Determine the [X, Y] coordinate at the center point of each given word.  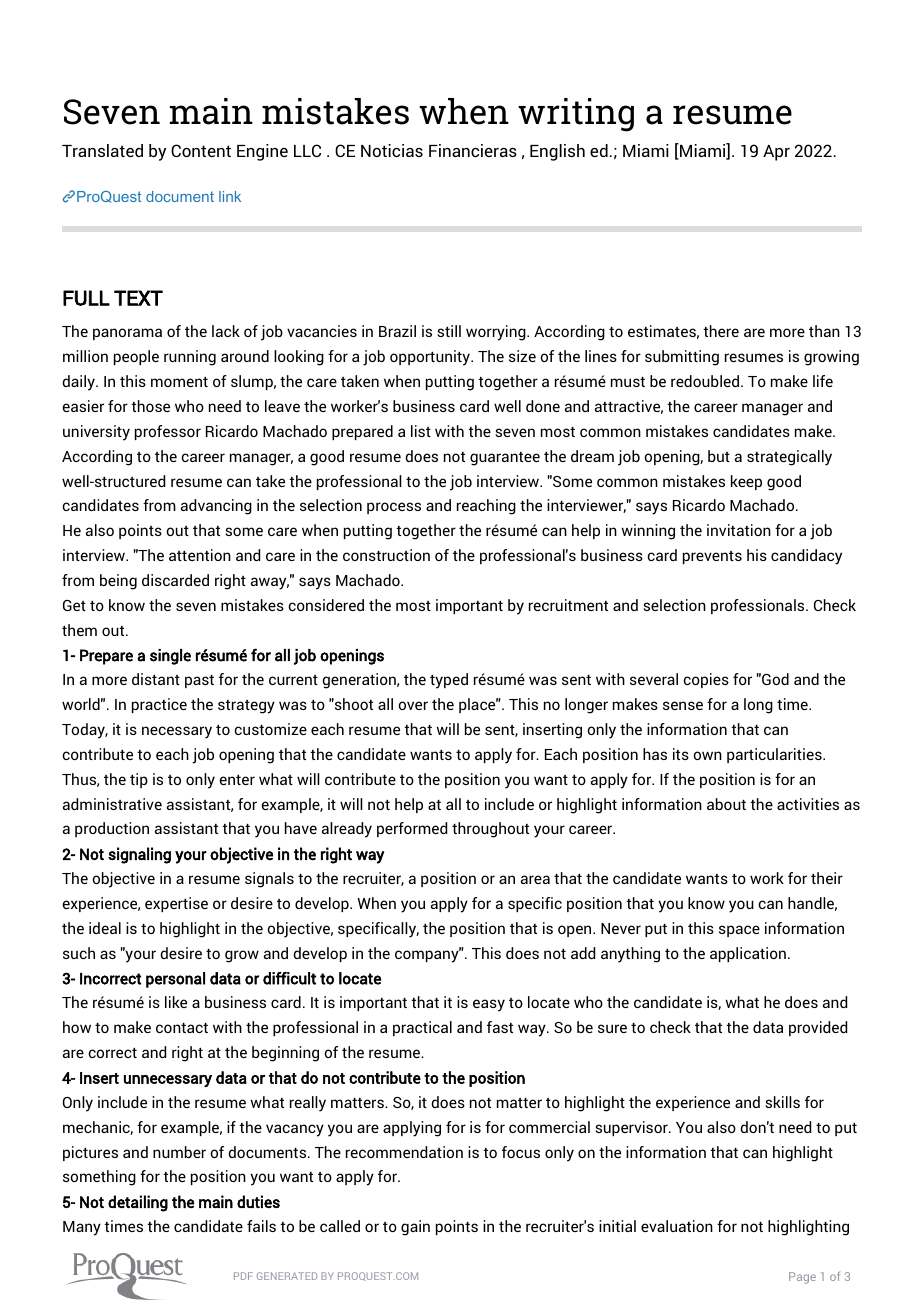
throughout [490, 830]
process [394, 508]
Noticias [392, 150]
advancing [216, 507]
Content [201, 150]
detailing [138, 1203]
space [739, 931]
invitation [739, 530]
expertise [176, 904]
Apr [776, 153]
